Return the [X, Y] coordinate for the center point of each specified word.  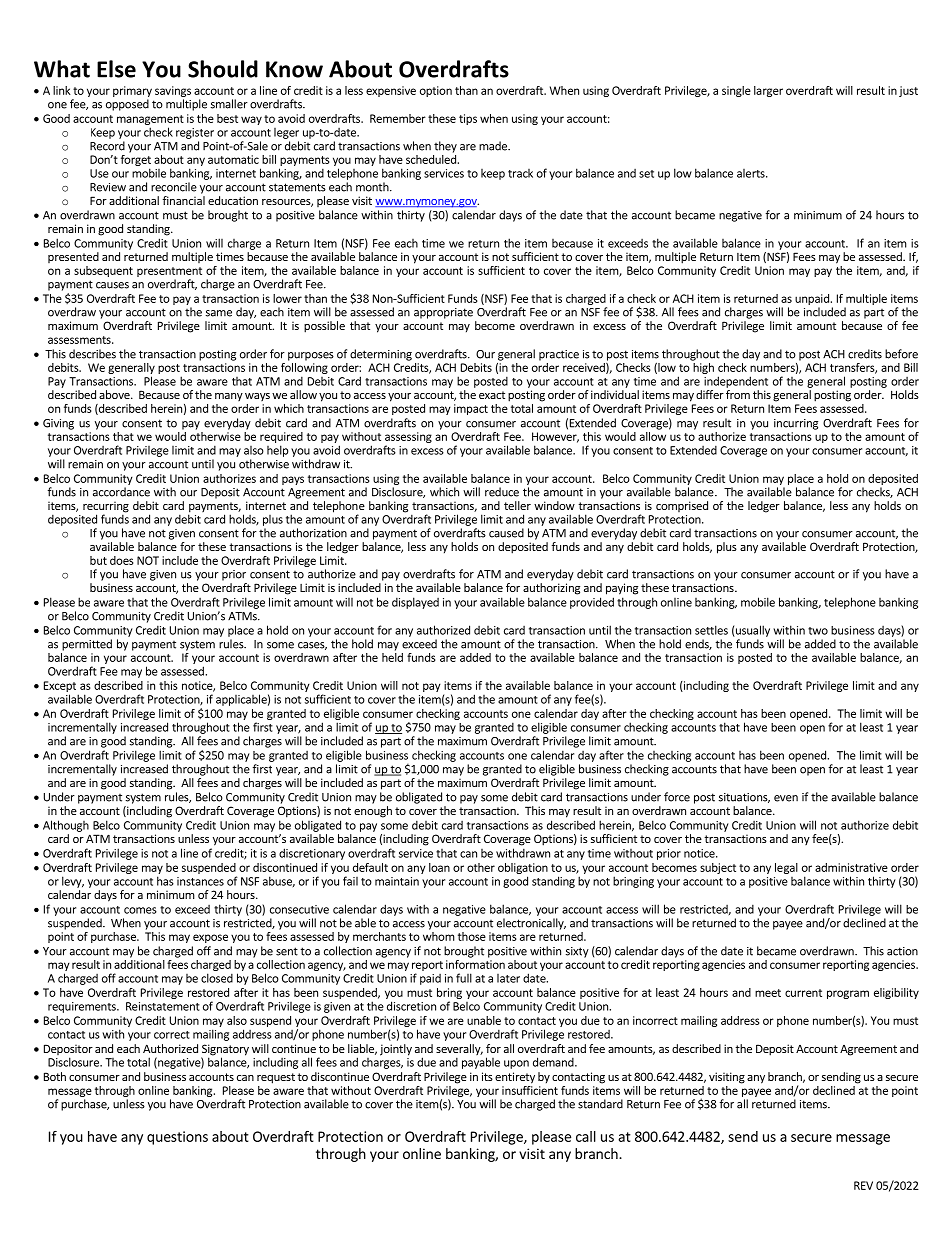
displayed [415, 603]
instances [200, 881]
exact [492, 395]
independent [736, 382]
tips [468, 119]
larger [768, 91]
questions [177, 1138]
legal [786, 868]
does [122, 560]
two [818, 631]
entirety [515, 1078]
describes [92, 354]
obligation [523, 868]
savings [173, 91]
